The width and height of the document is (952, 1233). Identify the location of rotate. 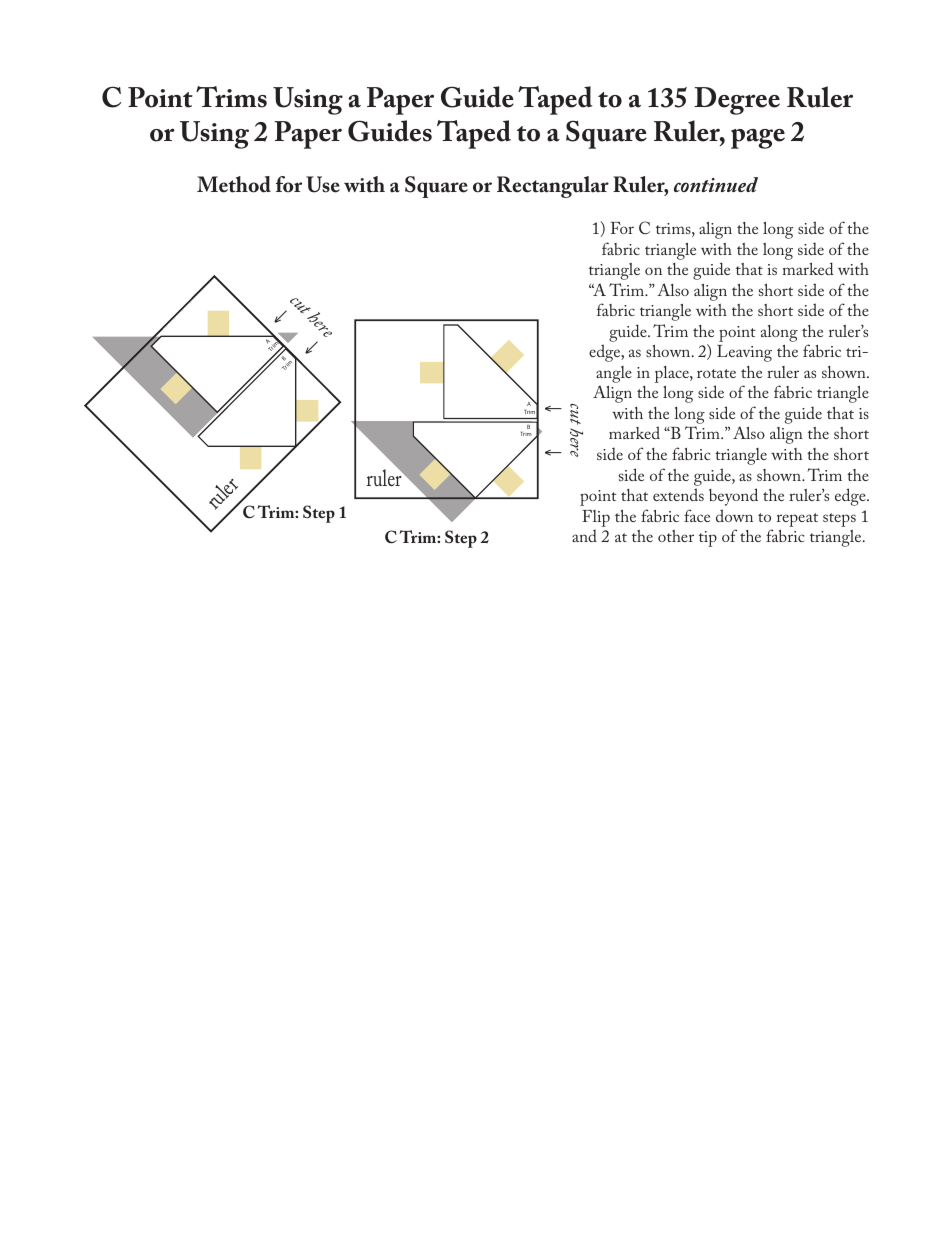
(716, 373).
